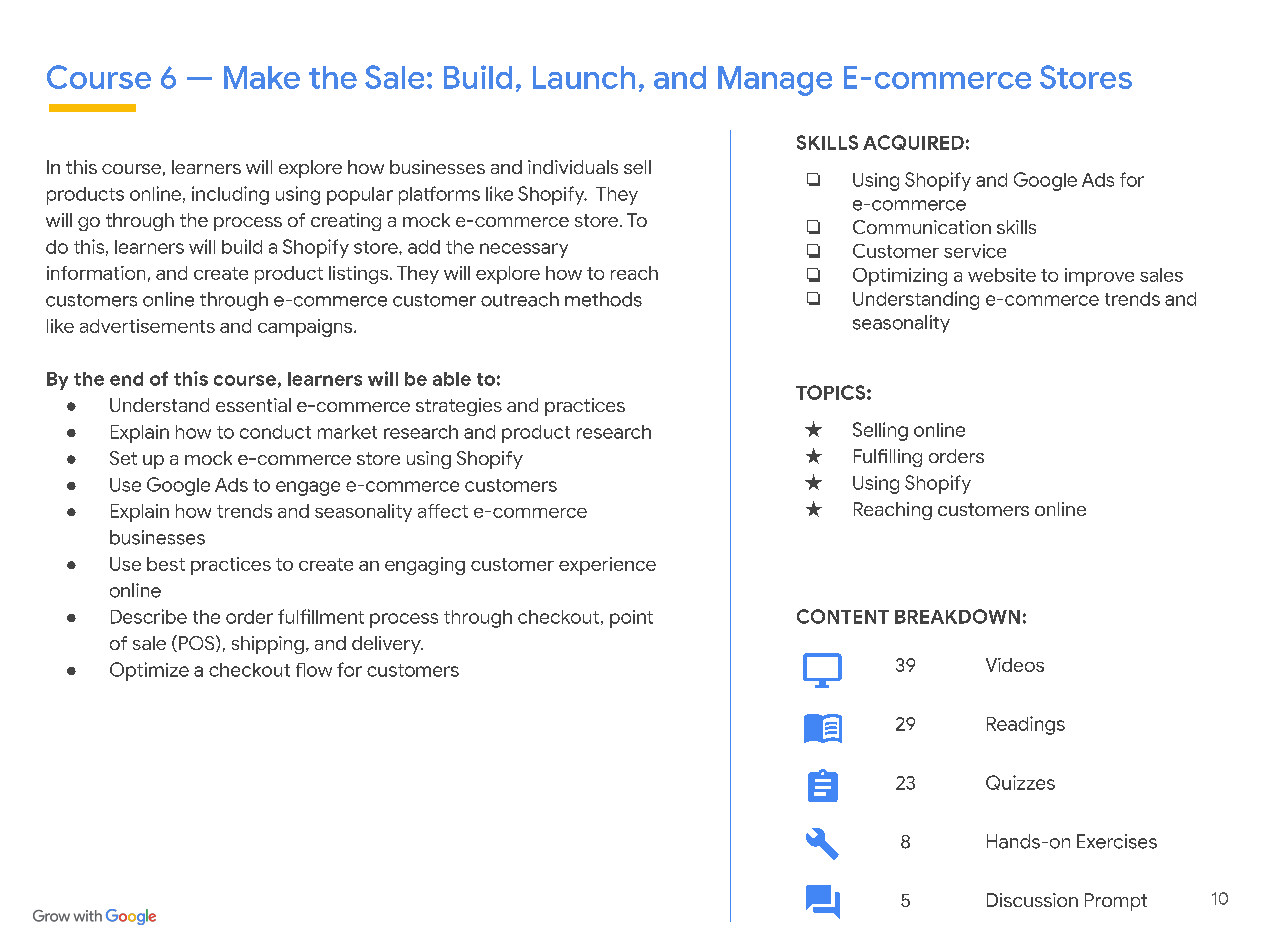  I want to click on Launch, so click(584, 77).
